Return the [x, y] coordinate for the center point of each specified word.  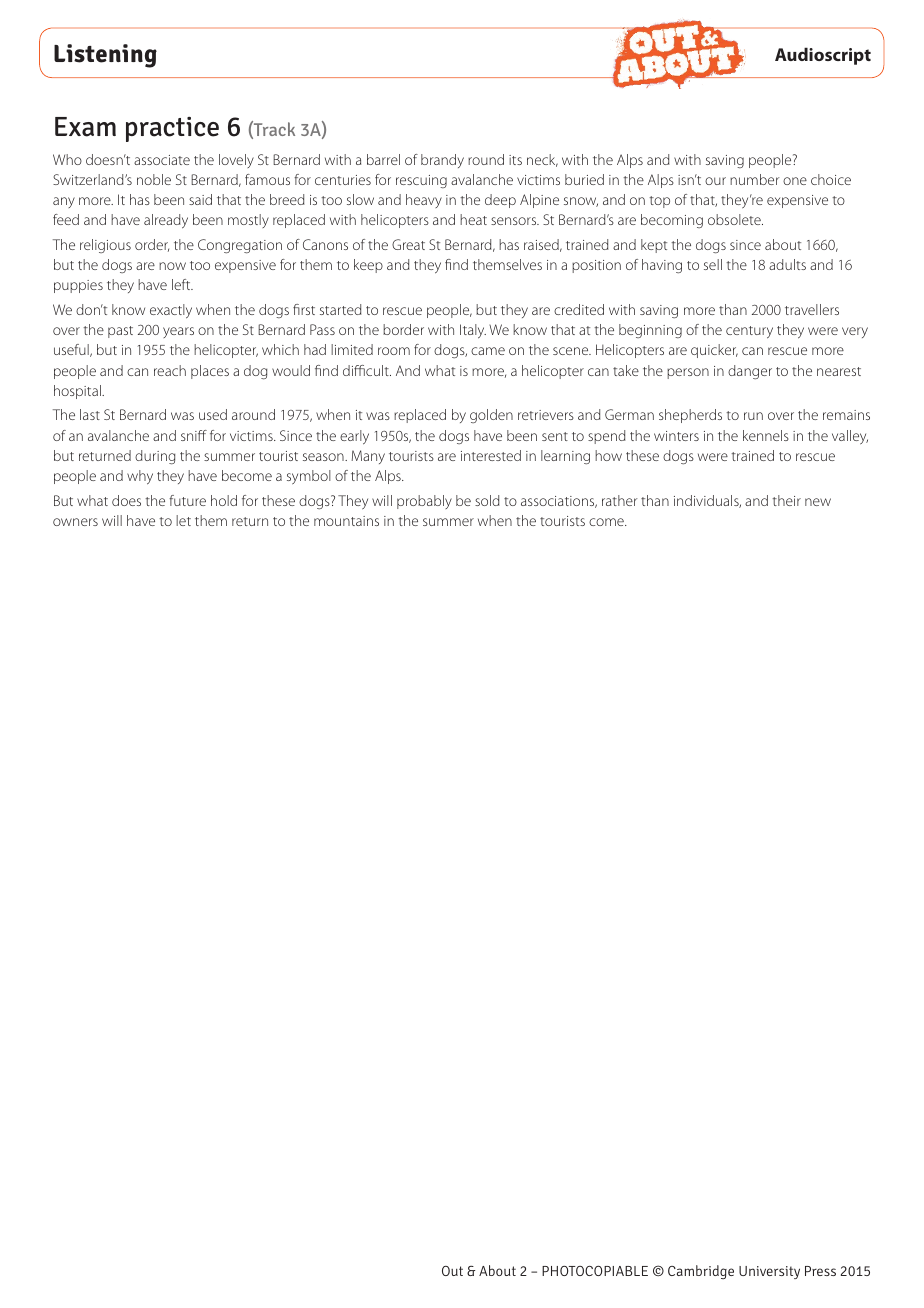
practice [172, 129]
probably [424, 502]
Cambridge [701, 1272]
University [769, 1272]
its [515, 160]
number [755, 179]
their [786, 500]
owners [75, 522]
